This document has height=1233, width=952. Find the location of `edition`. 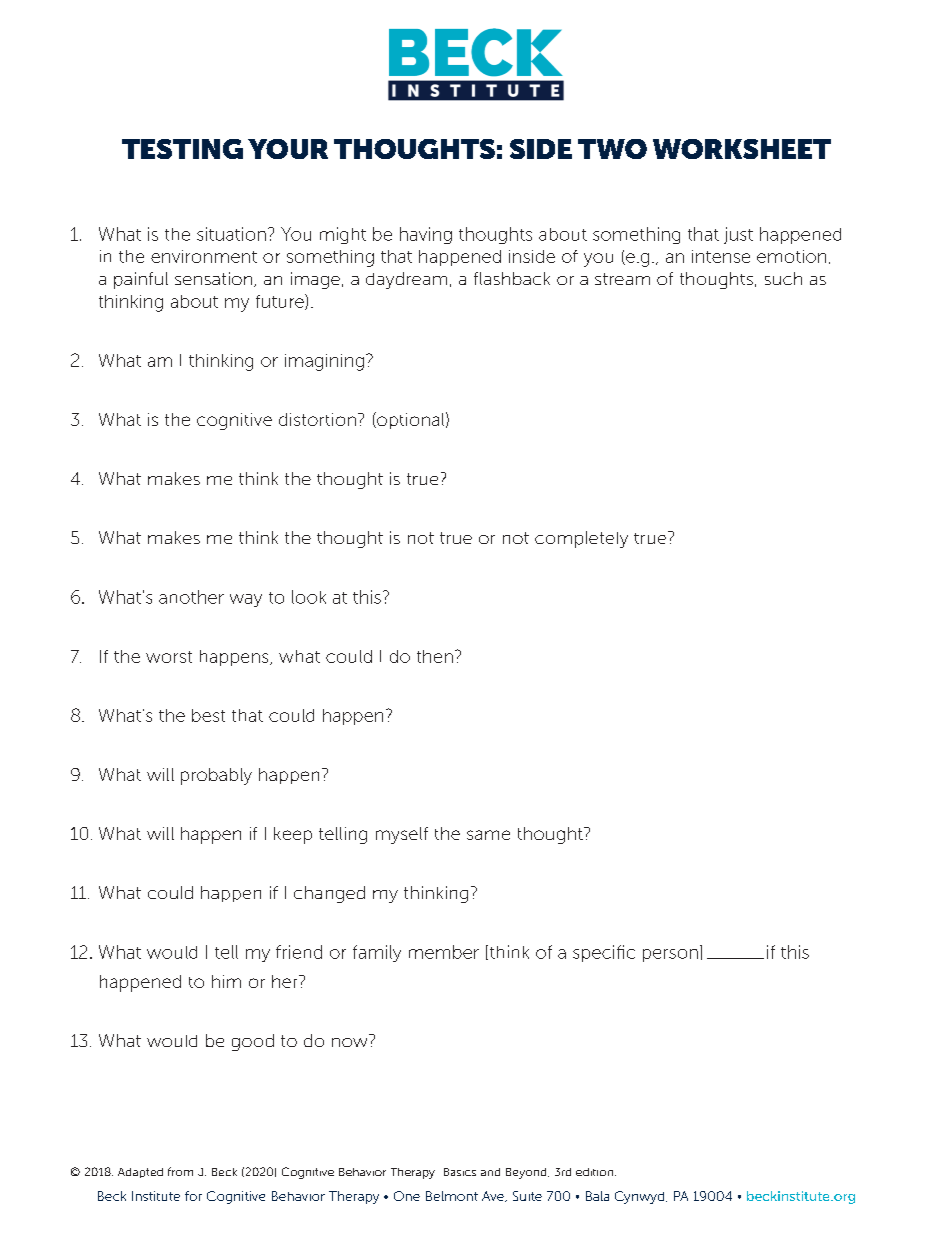

edition is located at coordinates (596, 1172).
